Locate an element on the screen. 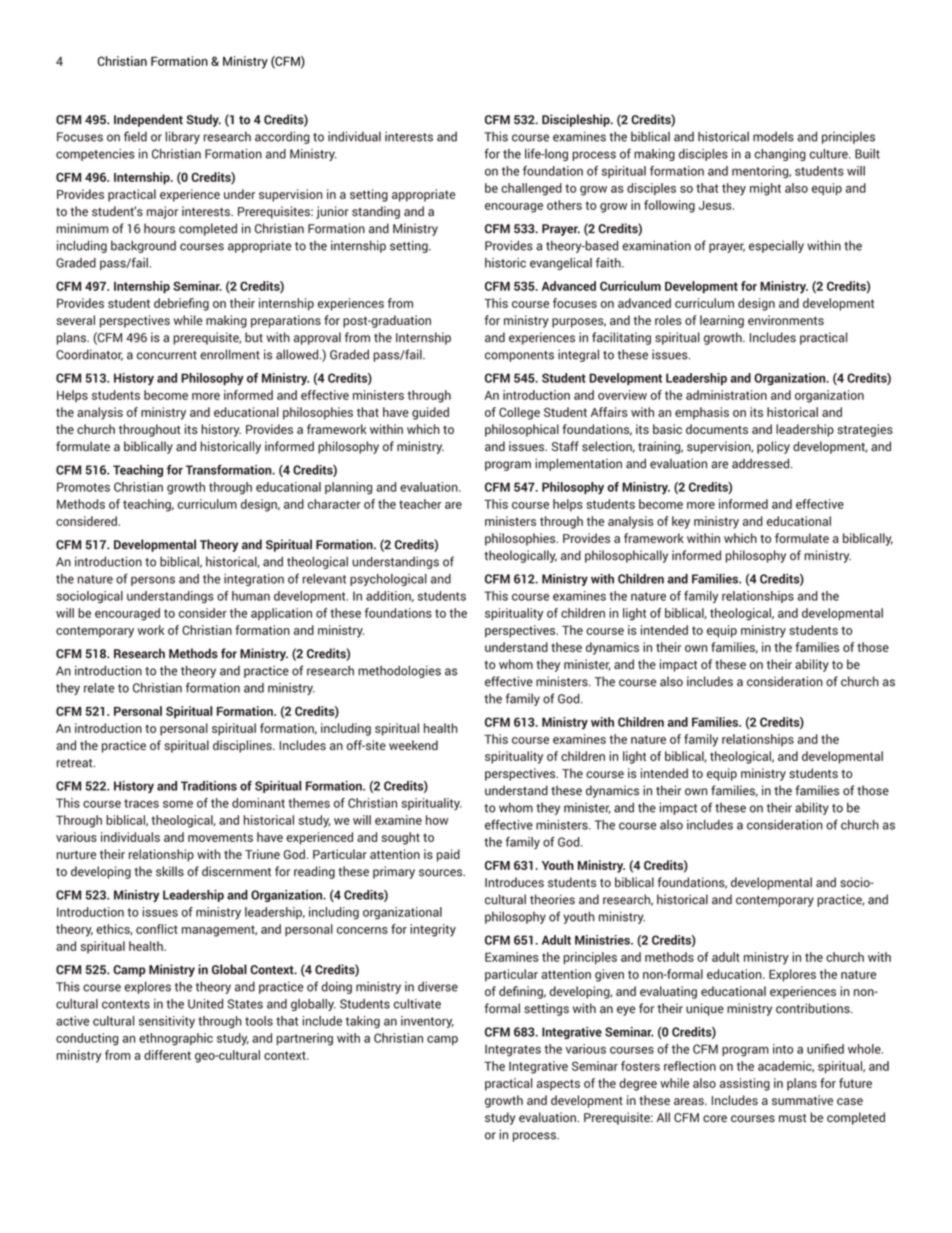  concurrent is located at coordinates (167, 355).
